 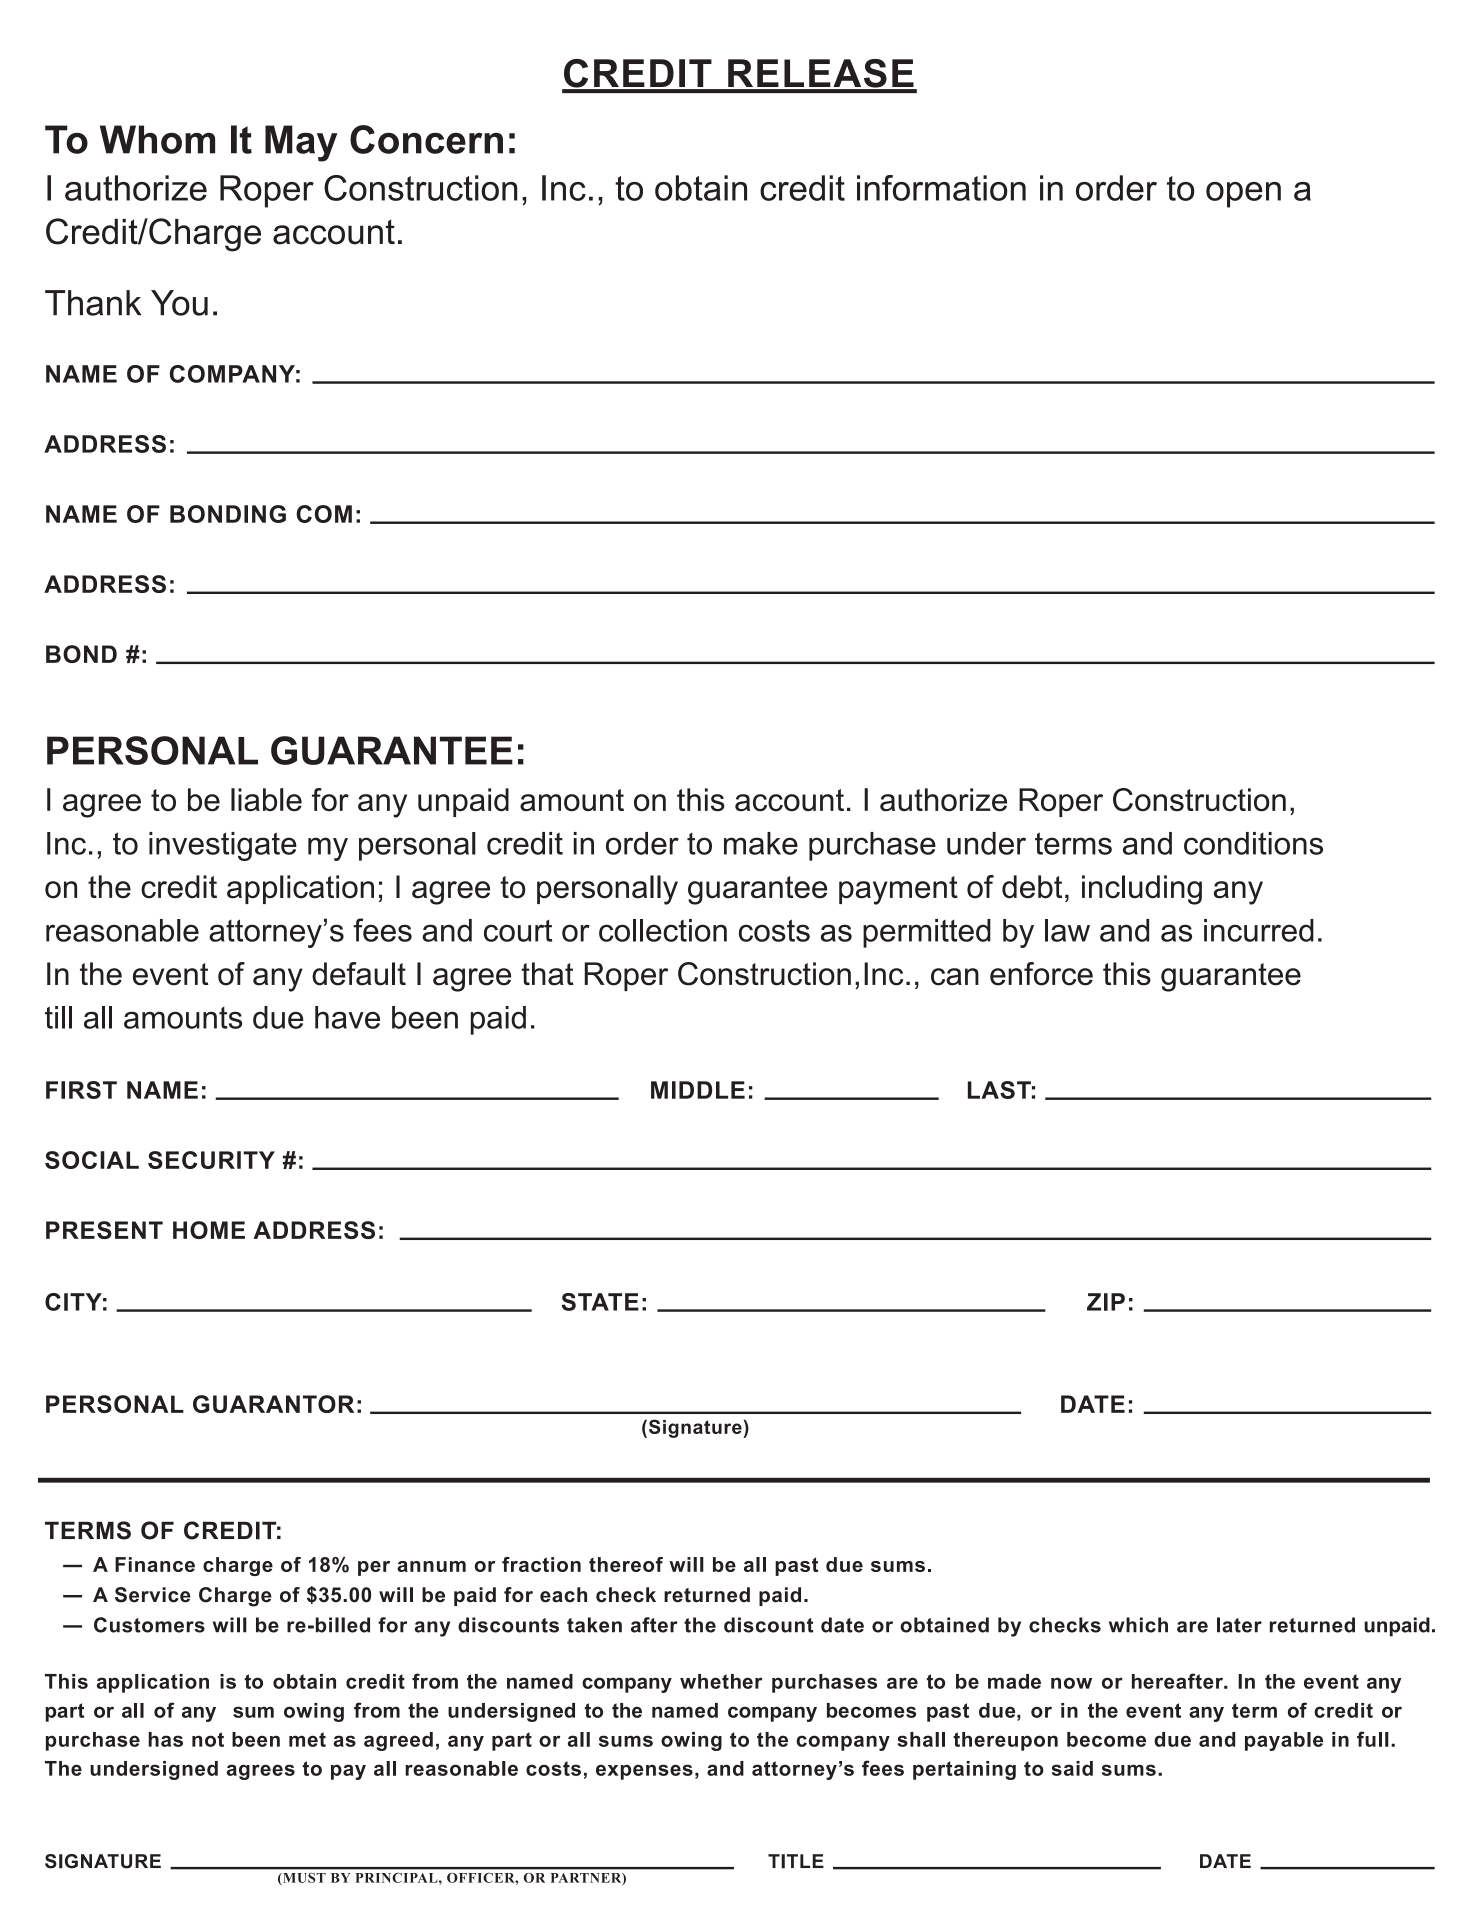 What do you see at coordinates (1243, 195) in the page?
I see `open` at bounding box center [1243, 195].
